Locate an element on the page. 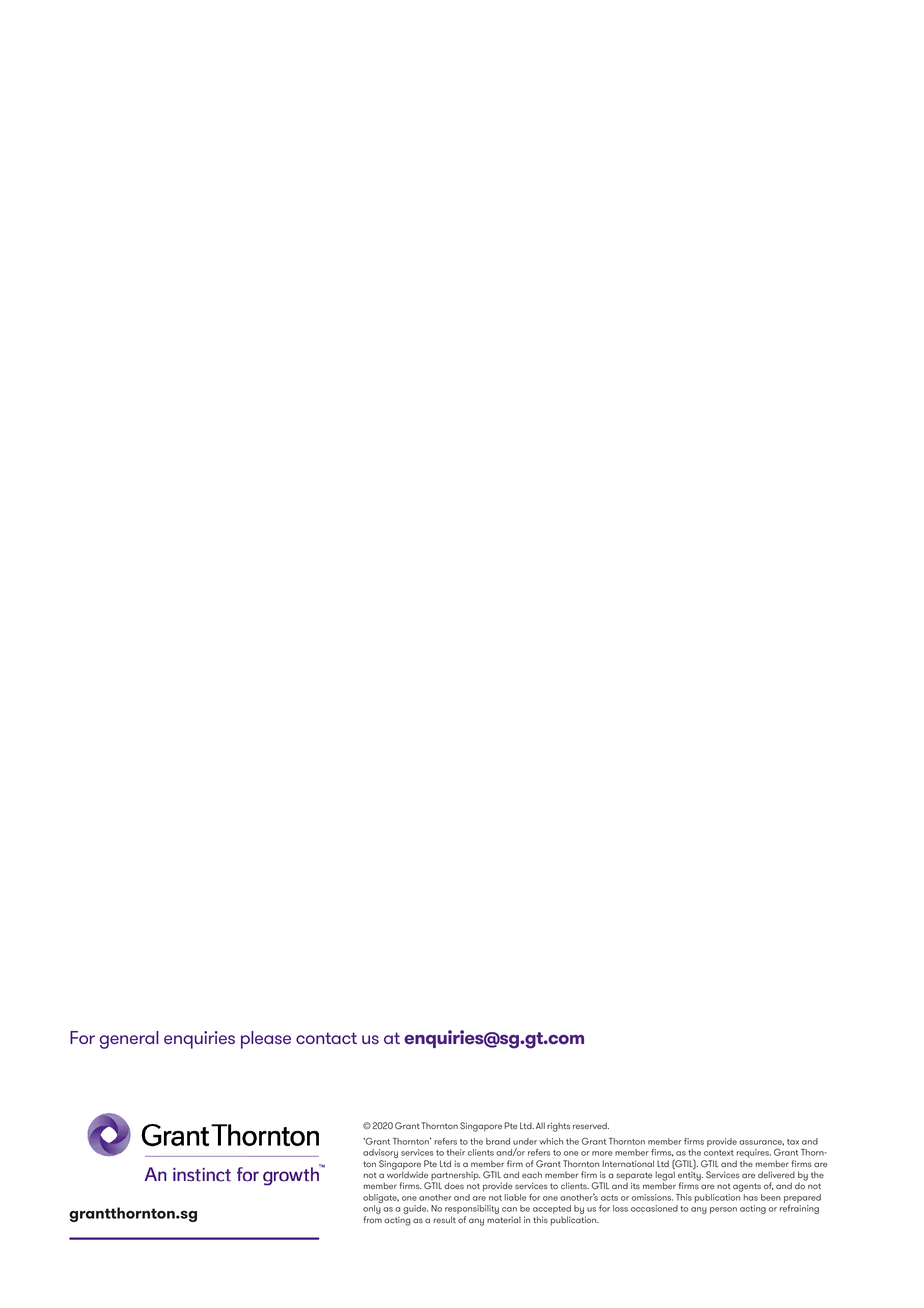 The image size is (924, 1308). brand is located at coordinates (498, 1141).
